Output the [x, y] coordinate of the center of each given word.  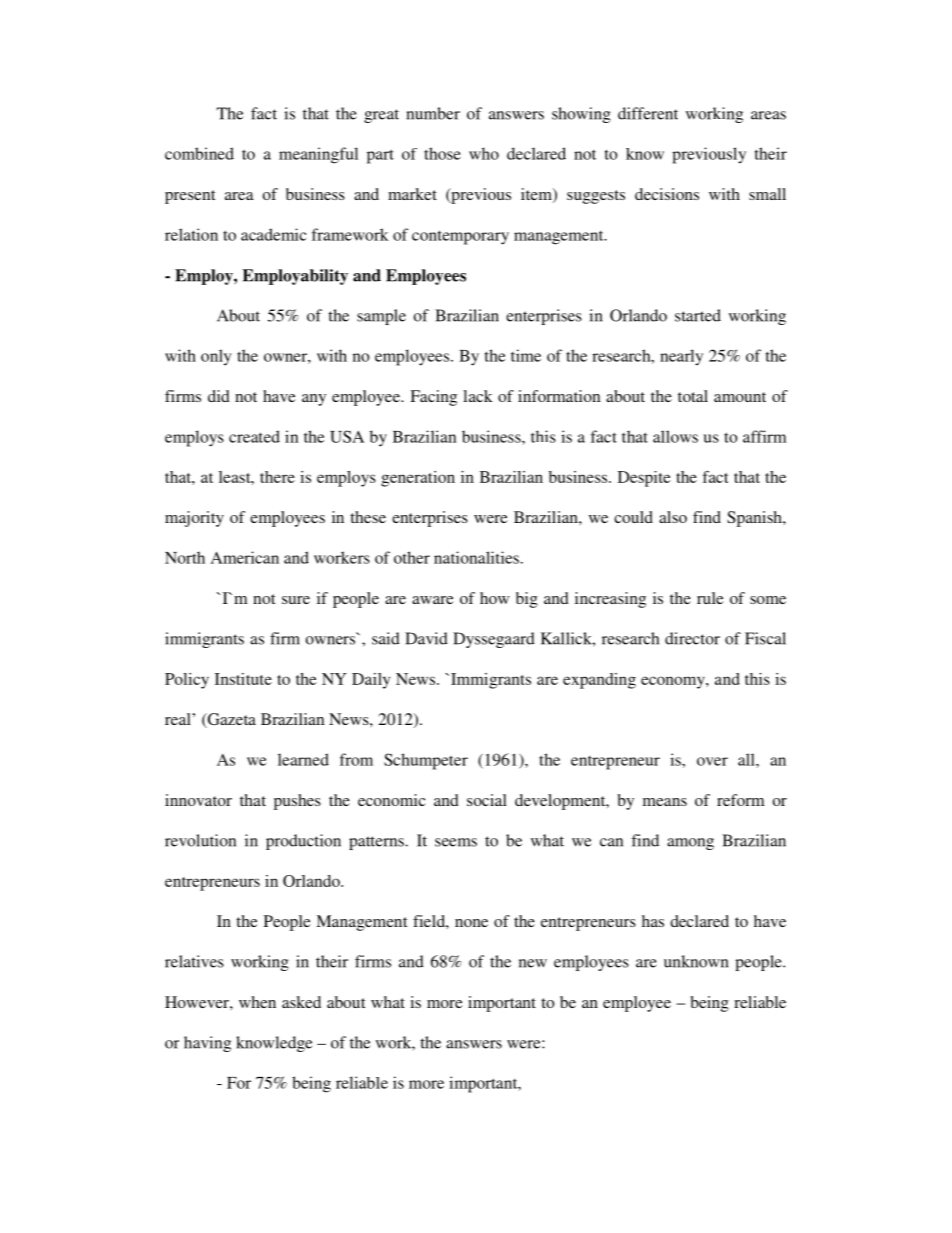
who [484, 153]
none [471, 923]
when [257, 1002]
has [653, 921]
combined [199, 153]
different [648, 113]
